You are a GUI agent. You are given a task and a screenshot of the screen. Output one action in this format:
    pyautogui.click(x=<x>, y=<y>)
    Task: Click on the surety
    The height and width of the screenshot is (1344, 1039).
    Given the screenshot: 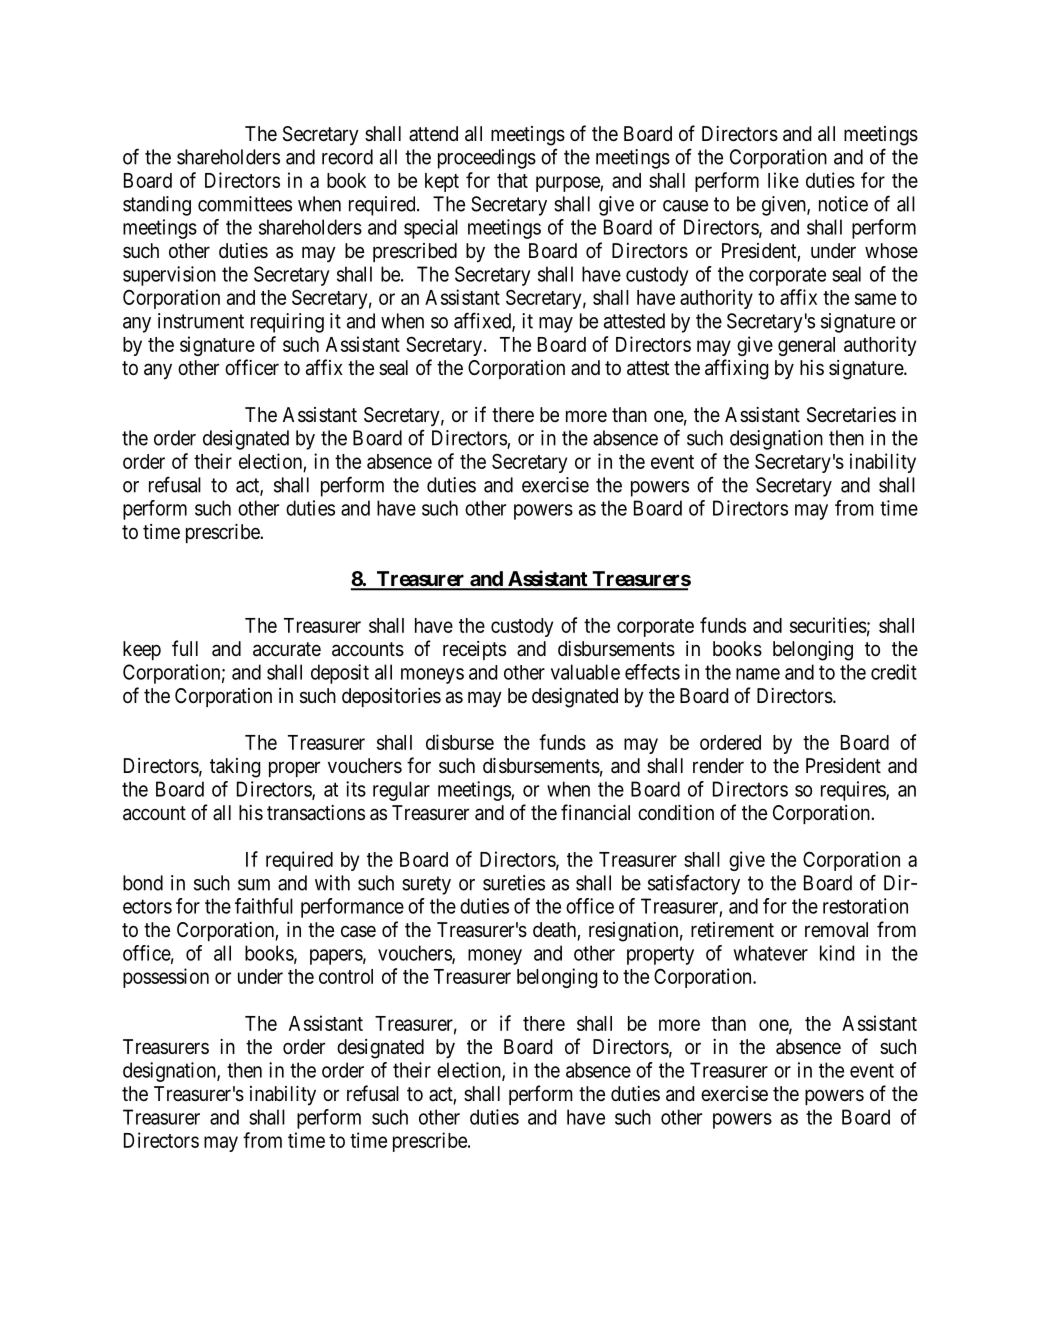 What is the action you would take?
    pyautogui.click(x=426, y=885)
